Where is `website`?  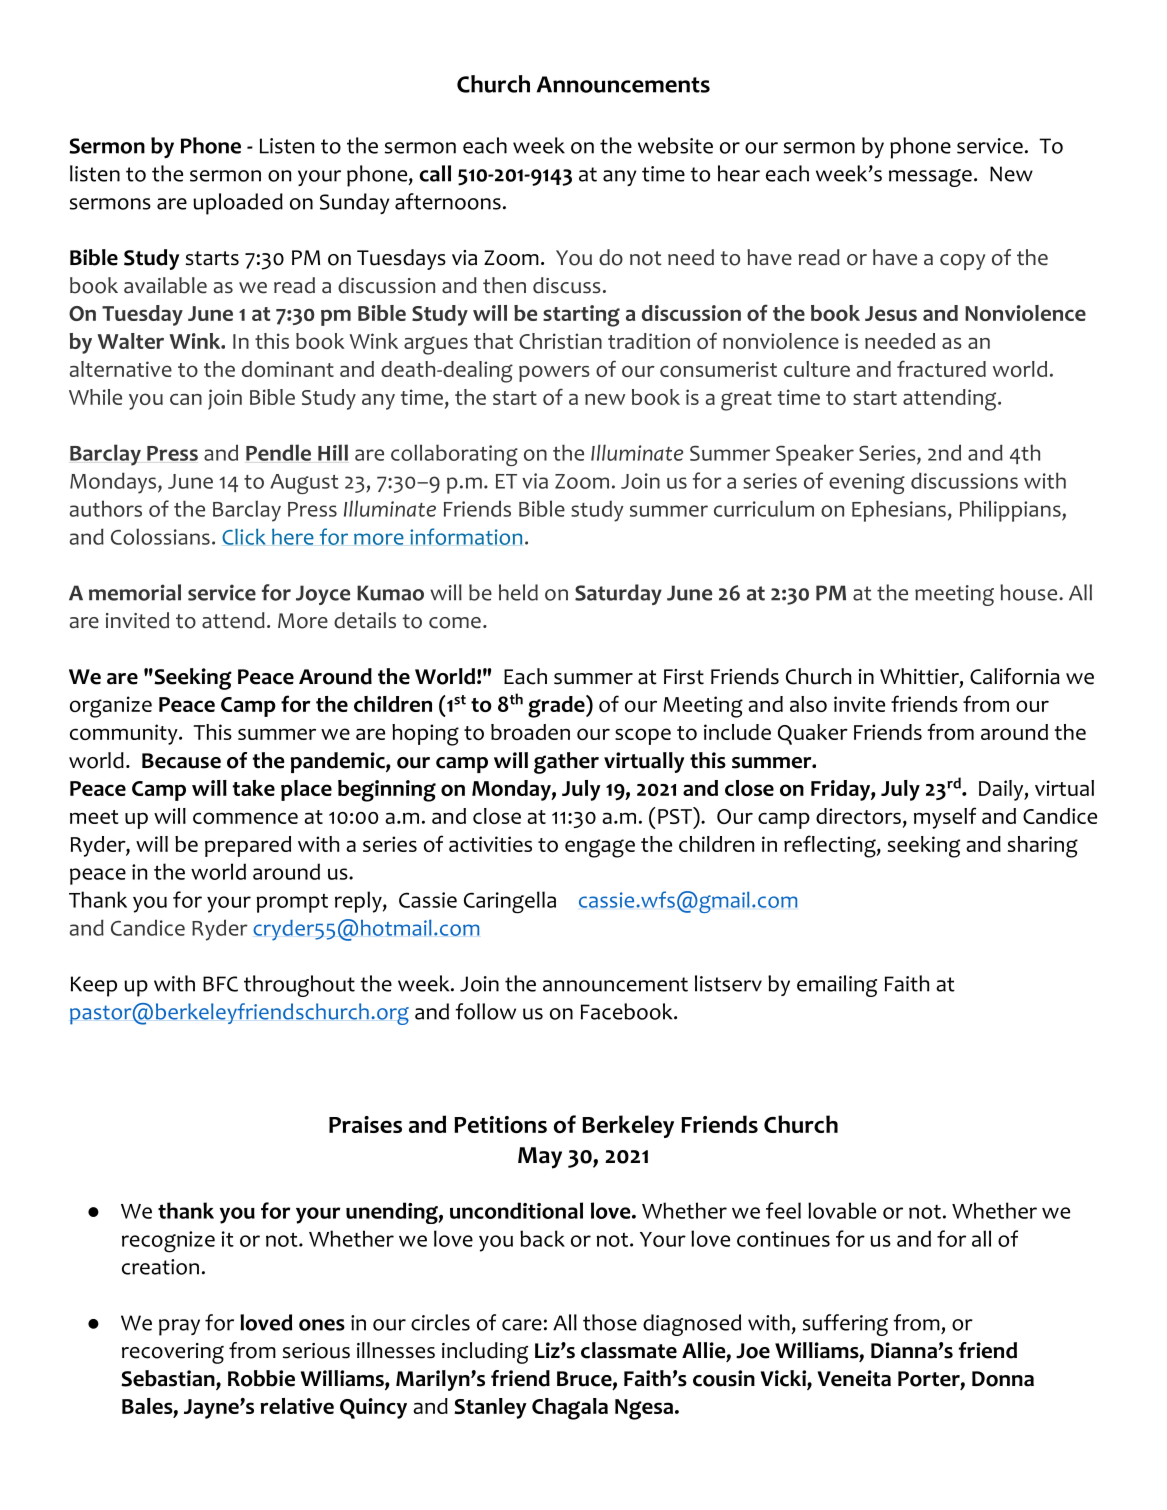
website is located at coordinates (675, 145).
